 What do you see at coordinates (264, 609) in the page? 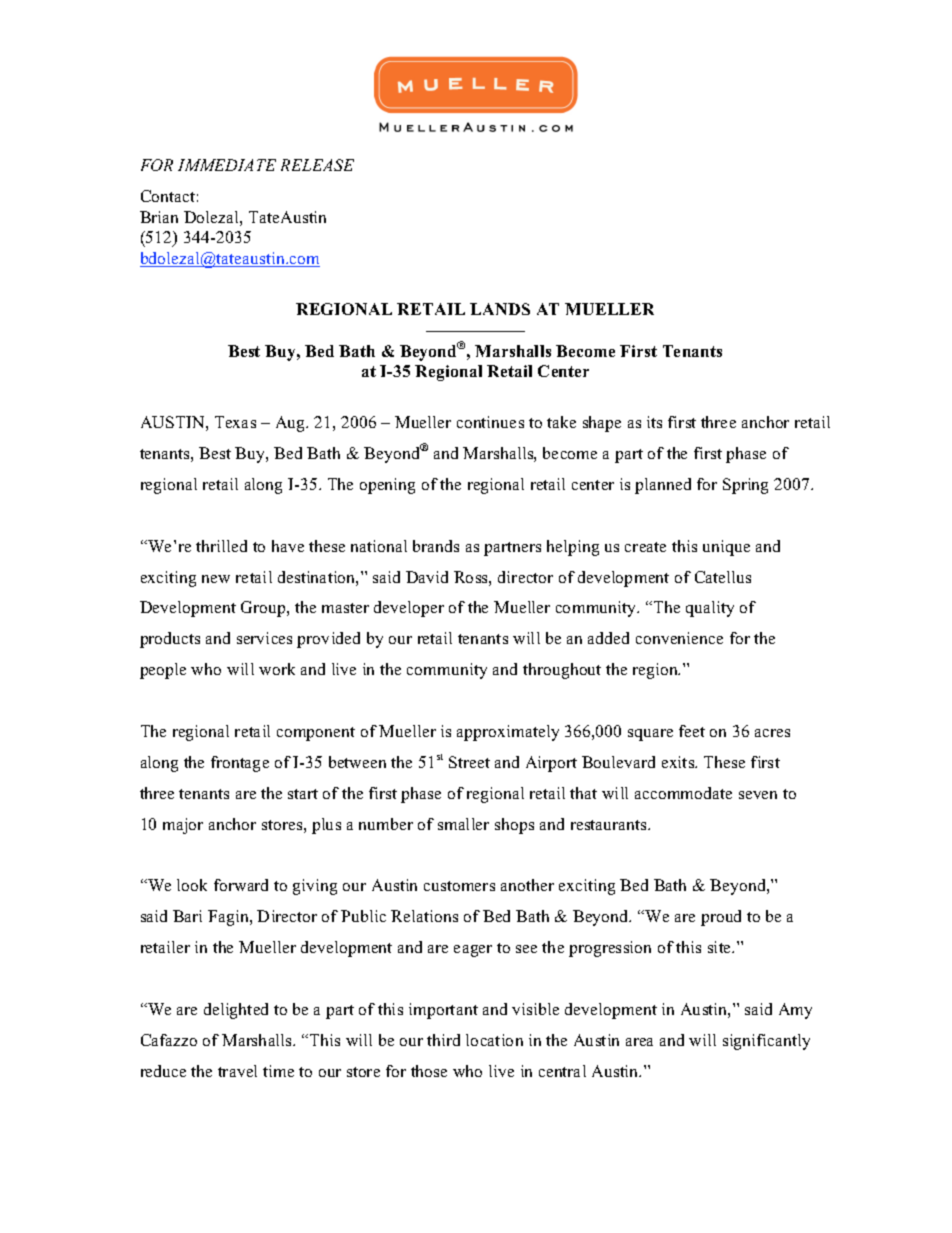
I see `Group` at bounding box center [264, 609].
